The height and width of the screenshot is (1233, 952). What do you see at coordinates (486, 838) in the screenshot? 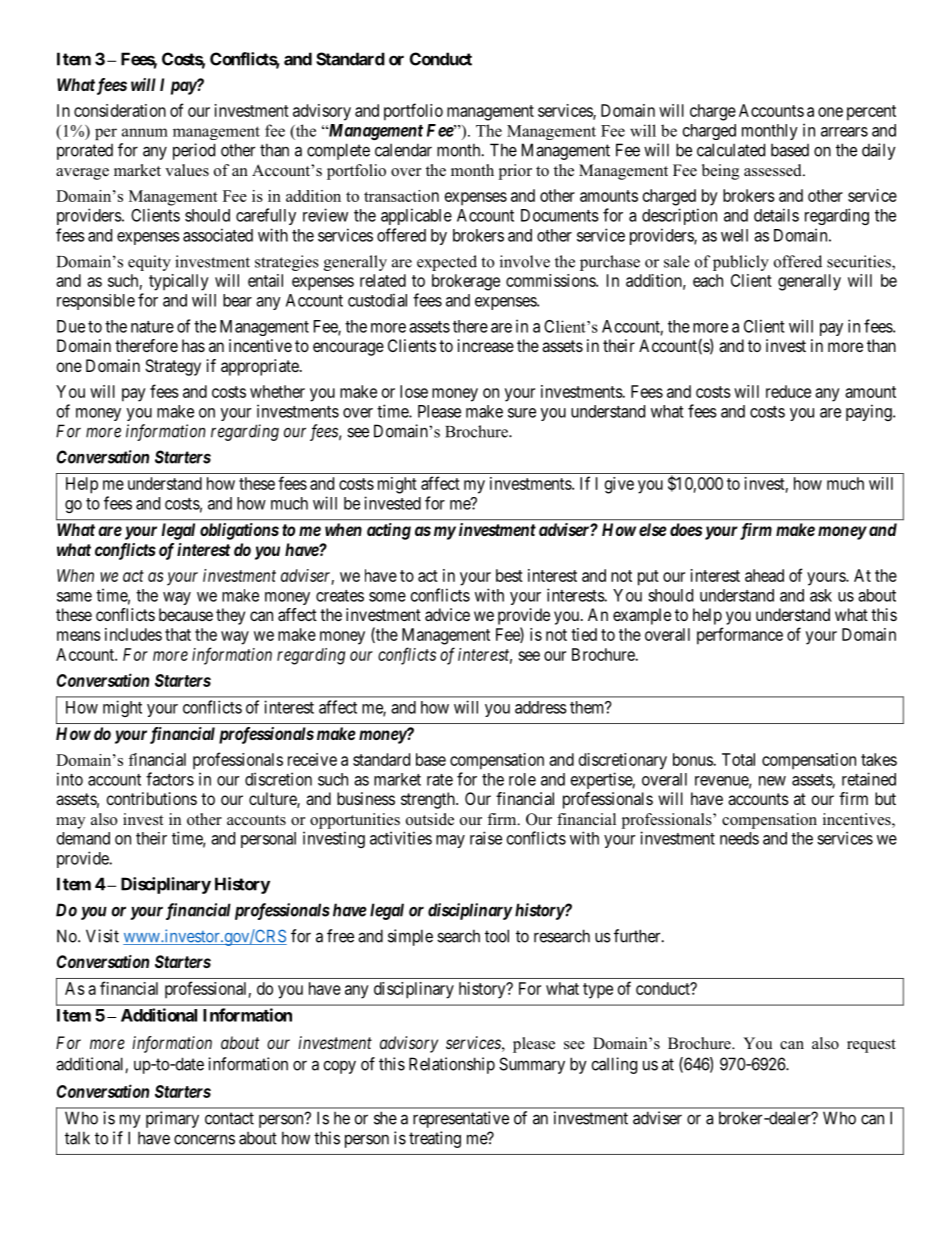
I see `raise` at bounding box center [486, 838].
